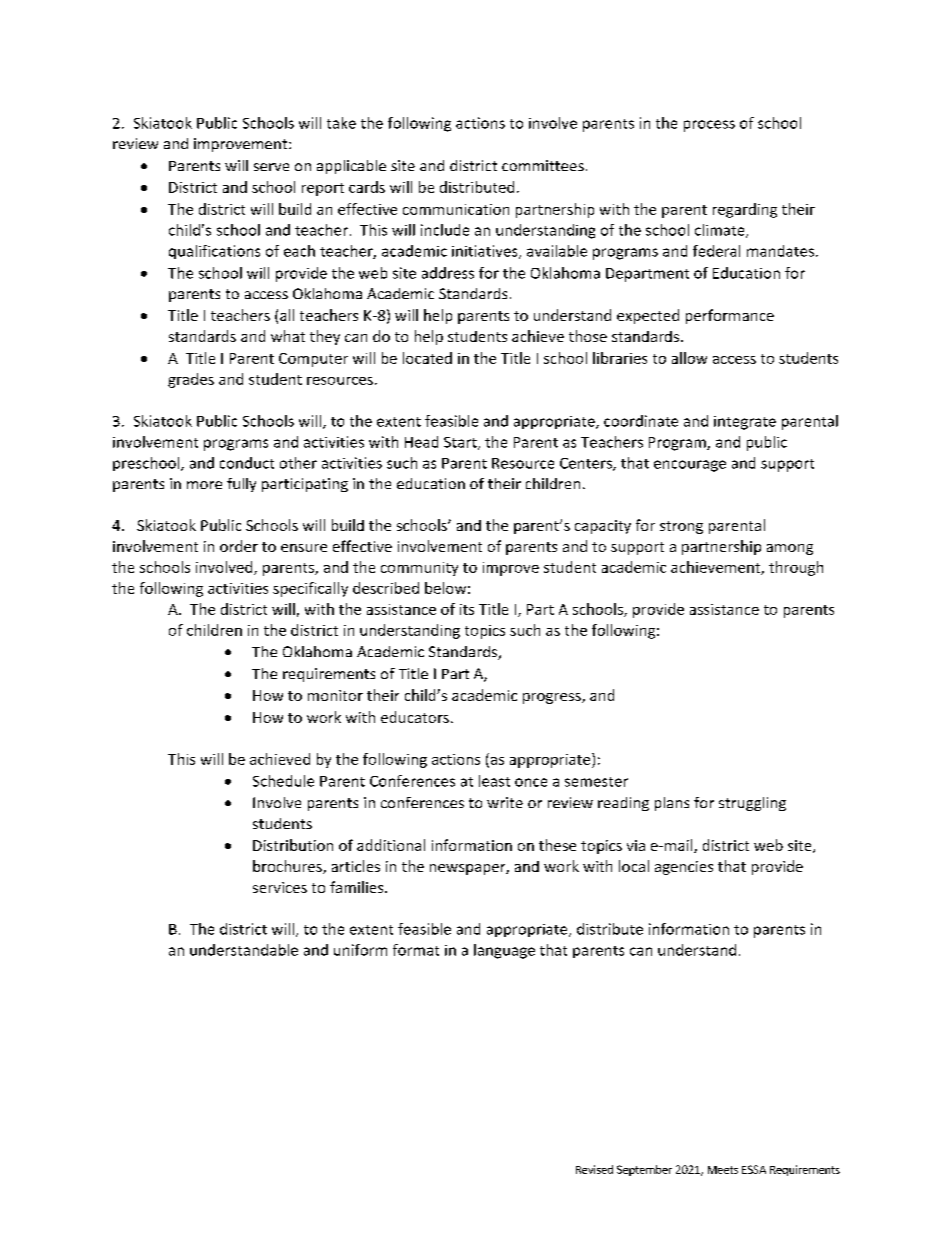 This screenshot has height=1233, width=952. Describe the element at coordinates (280, 887) in the screenshot. I see `services` at that location.
